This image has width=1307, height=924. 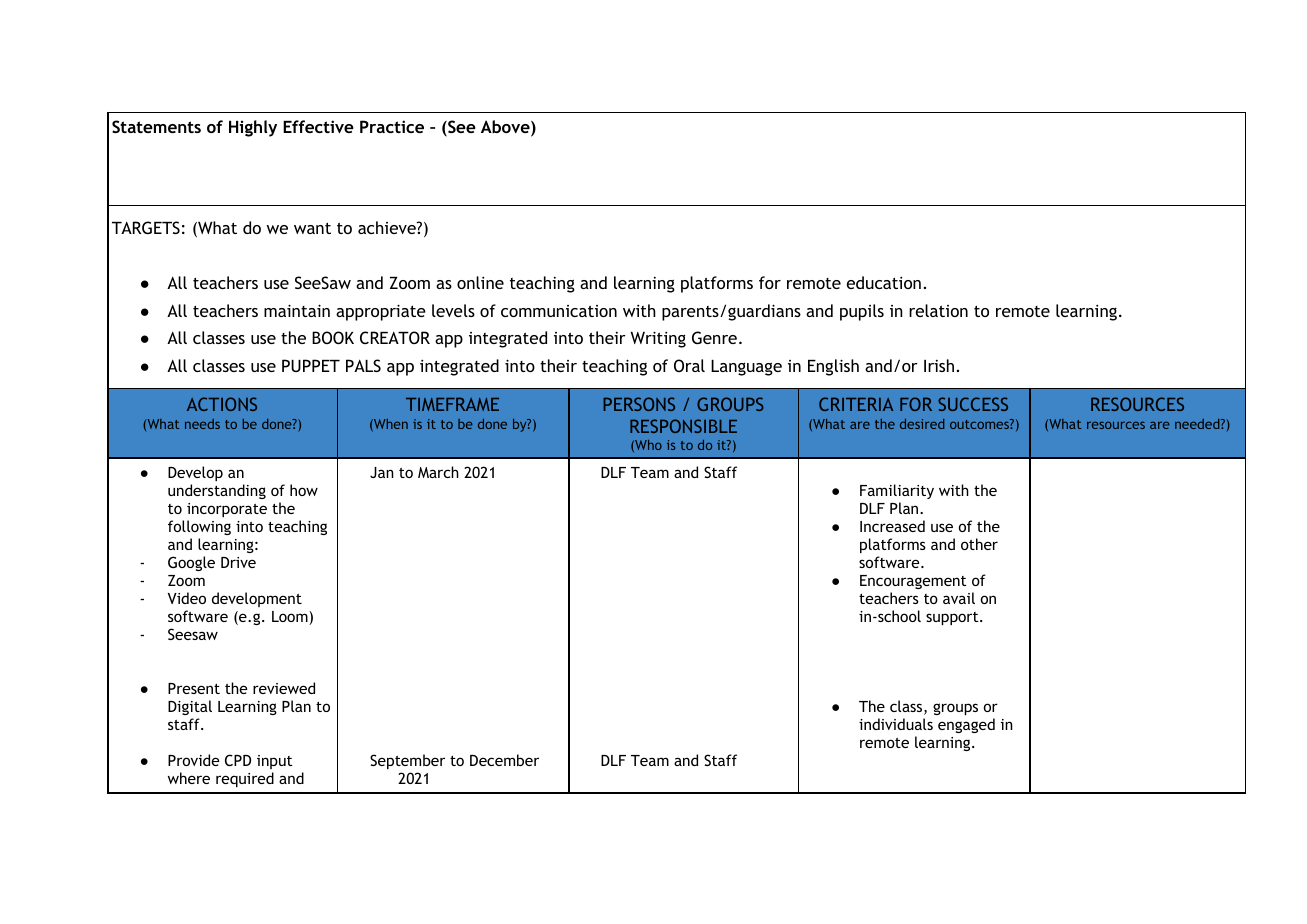 I want to click on avail, so click(x=959, y=598).
